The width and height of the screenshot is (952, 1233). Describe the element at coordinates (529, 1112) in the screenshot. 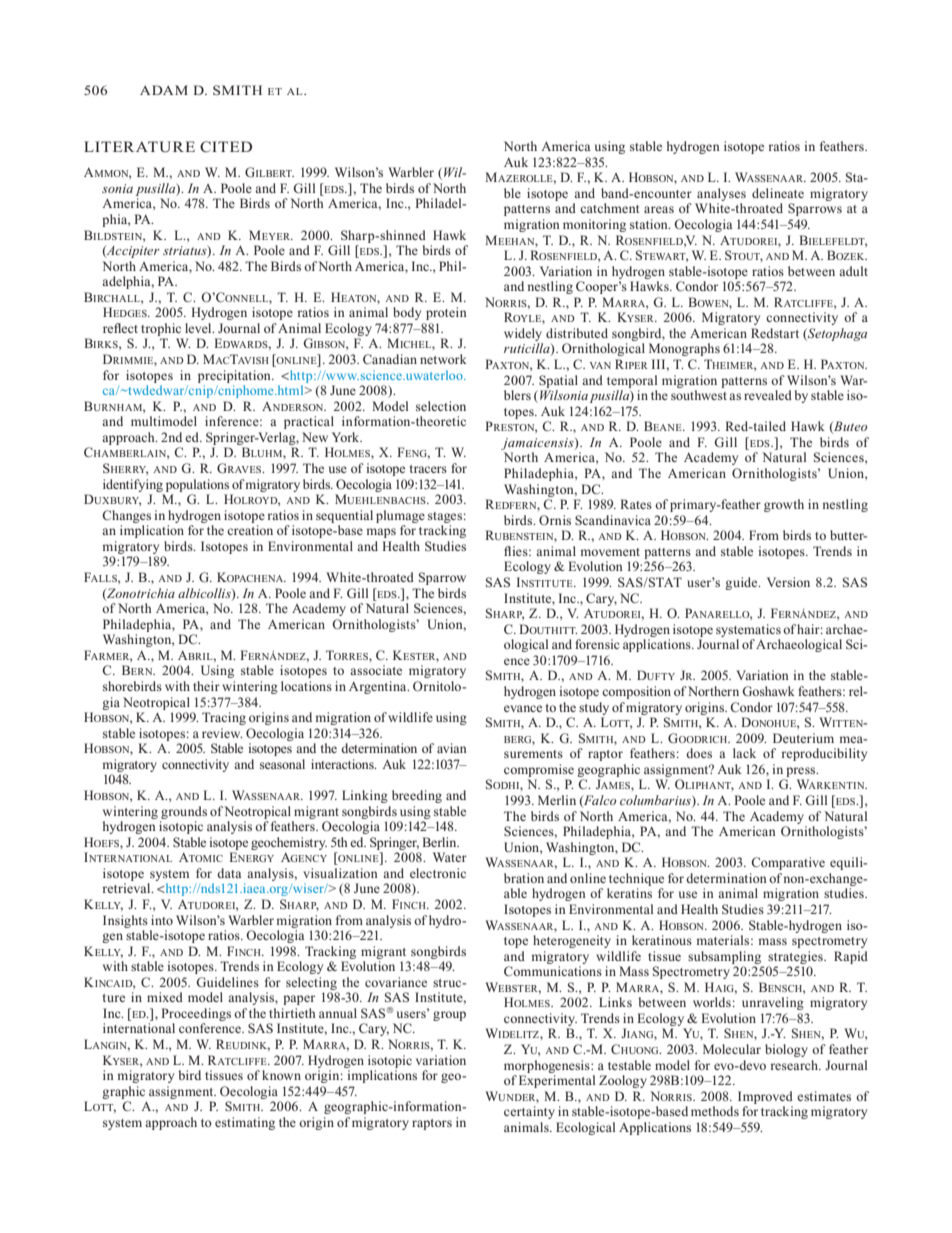

I see `certainty` at that location.
